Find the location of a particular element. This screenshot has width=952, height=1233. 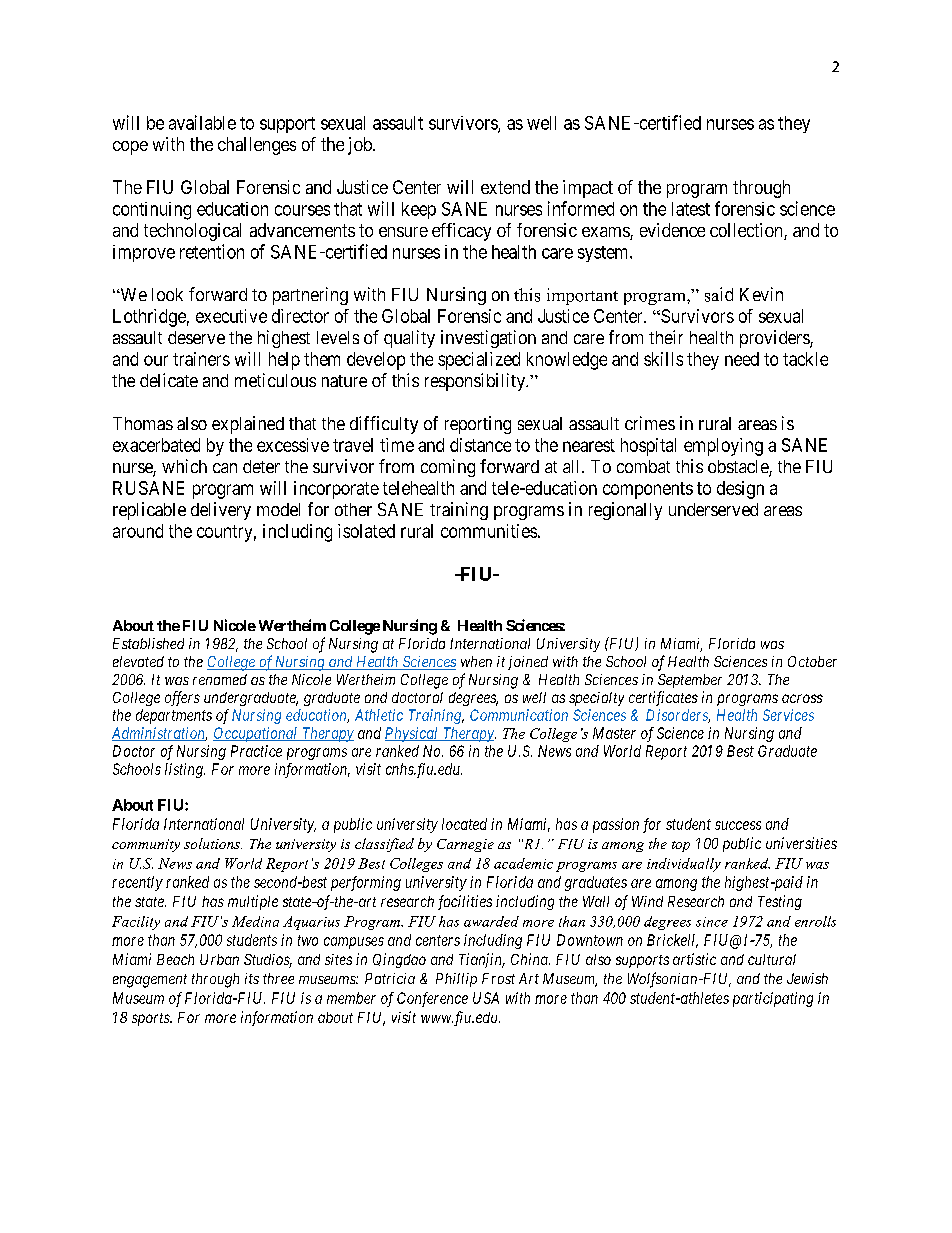

Phillip is located at coordinates (456, 980).
